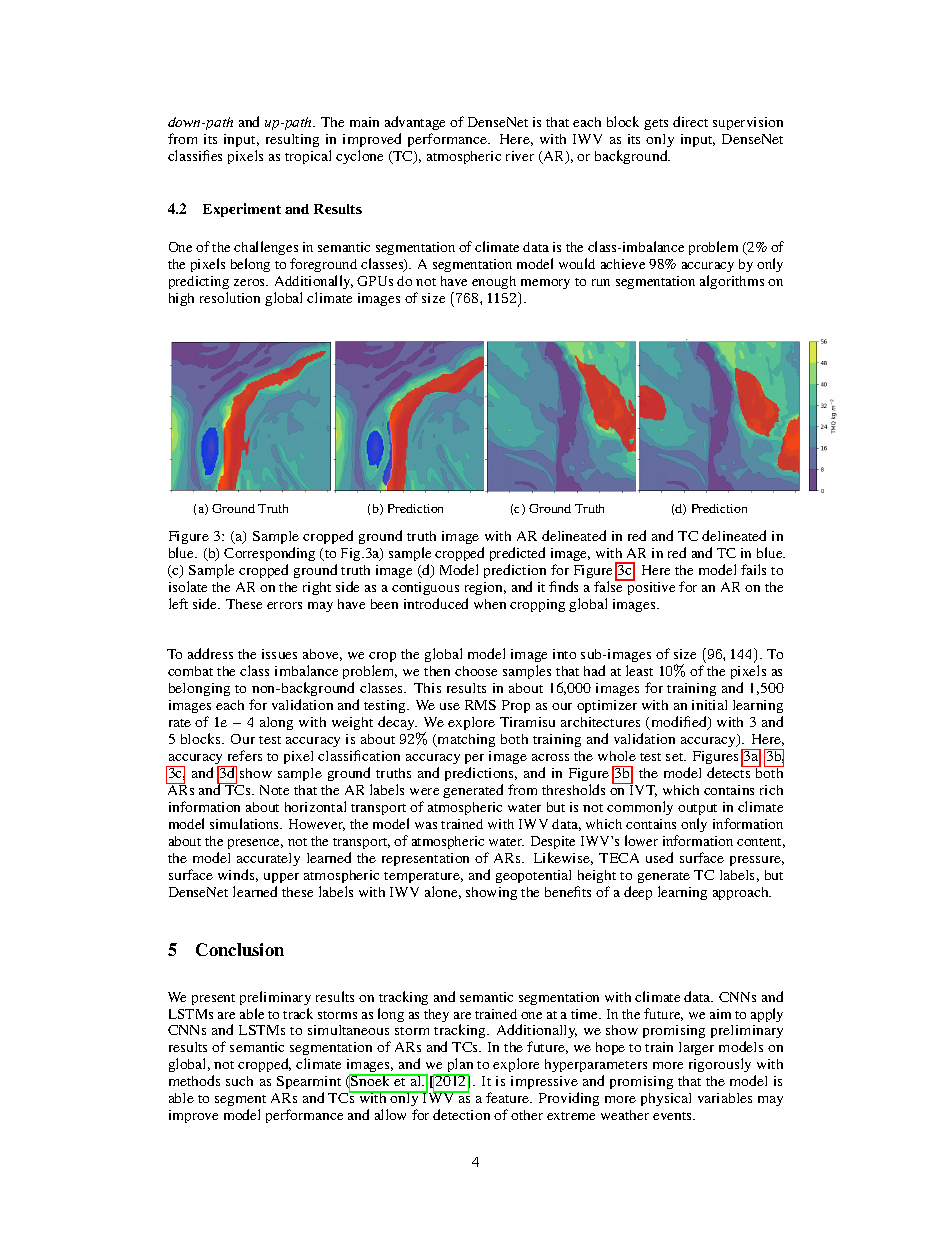 The height and width of the screenshot is (1233, 952). Describe the element at coordinates (465, 740) in the screenshot. I see `matching` at that location.
